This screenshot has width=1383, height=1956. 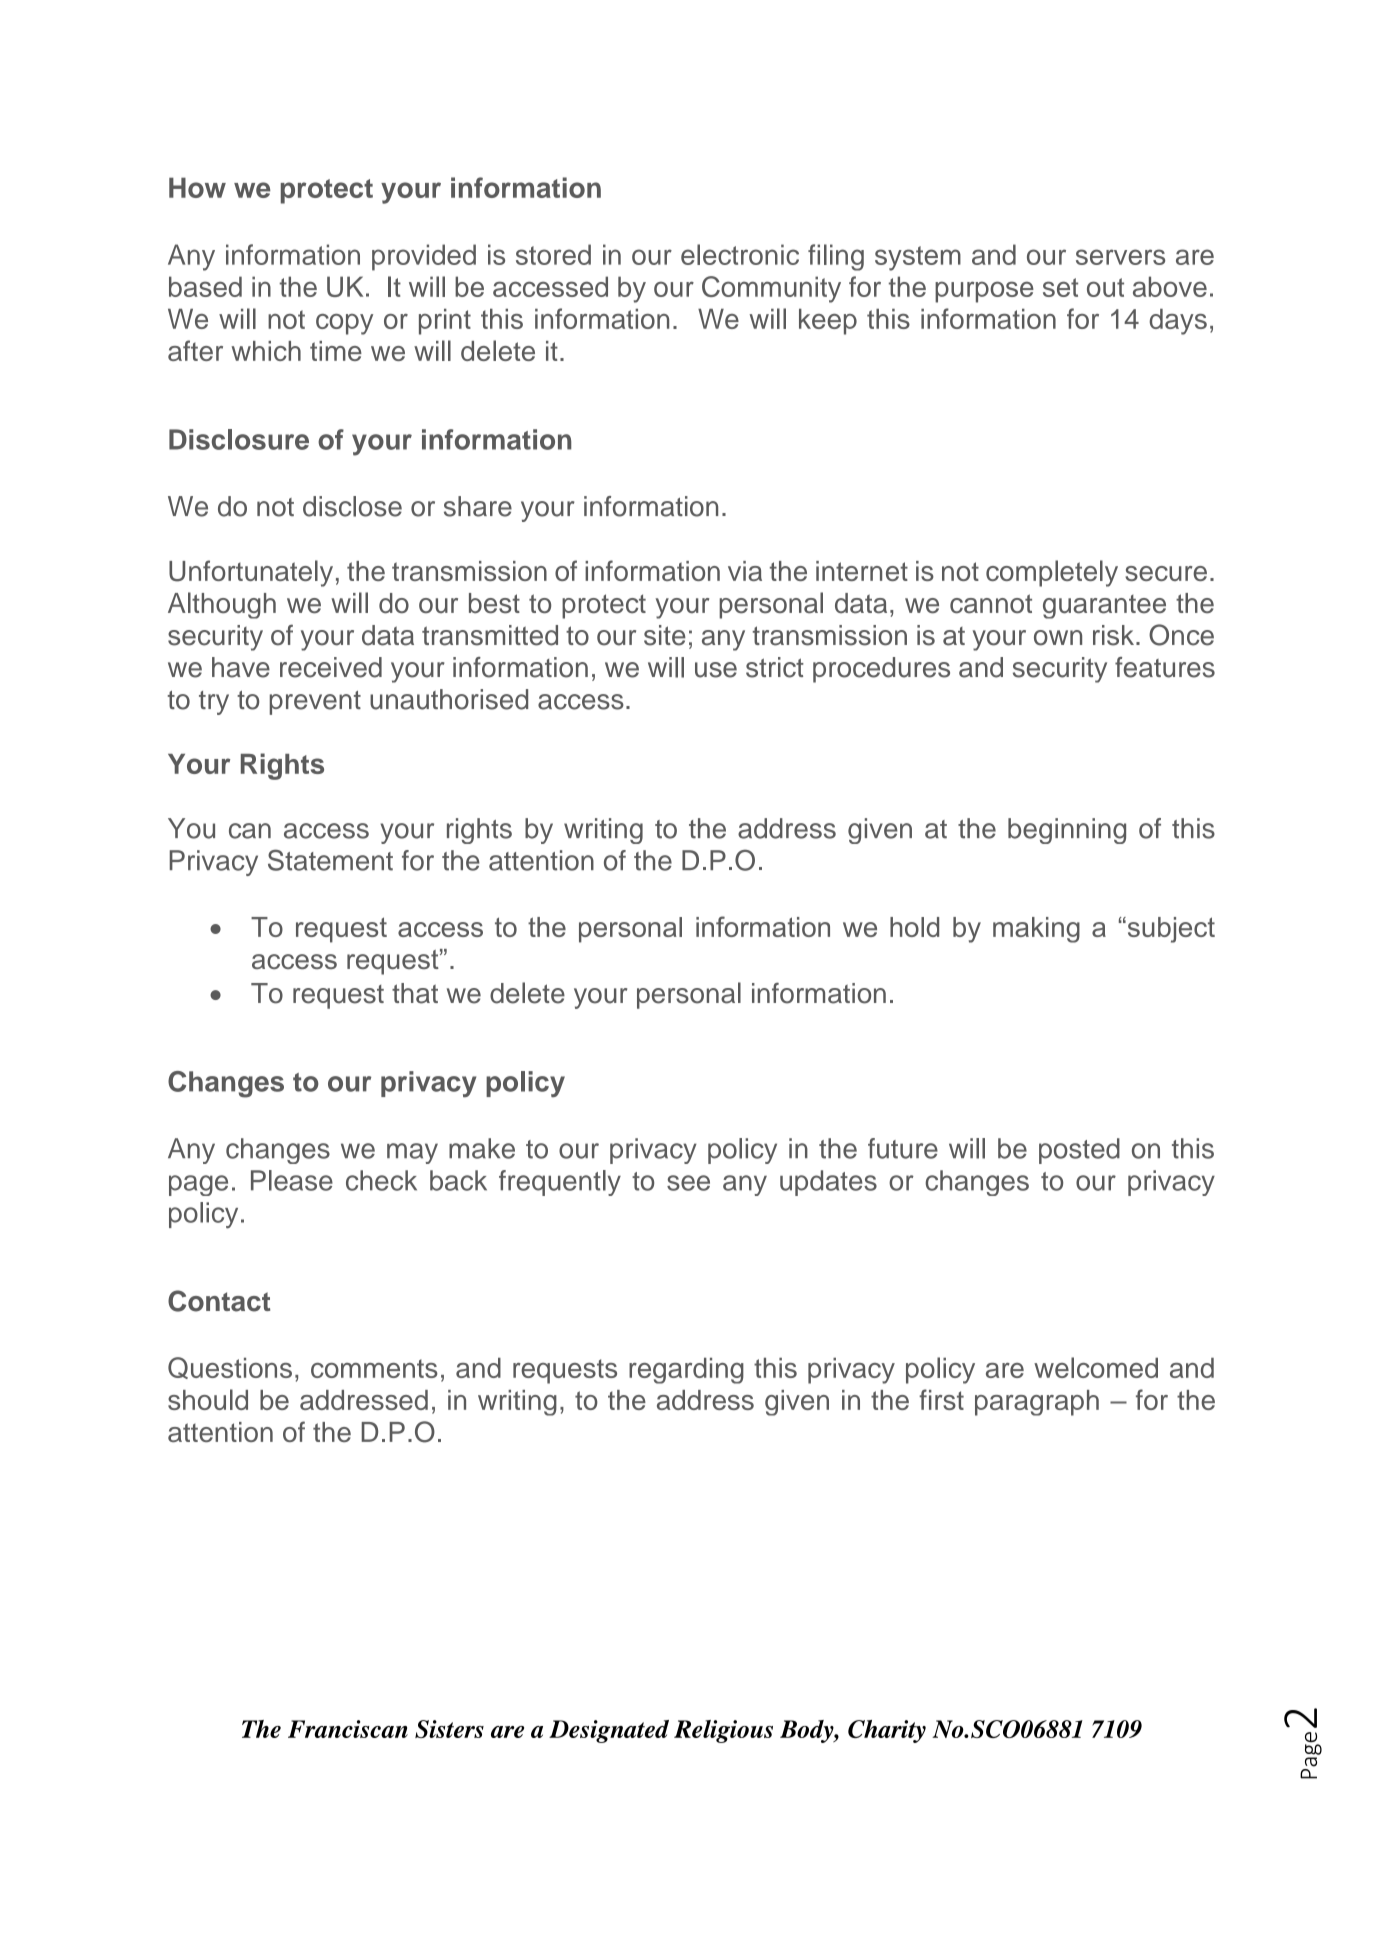 I want to click on site, so click(x=665, y=635).
